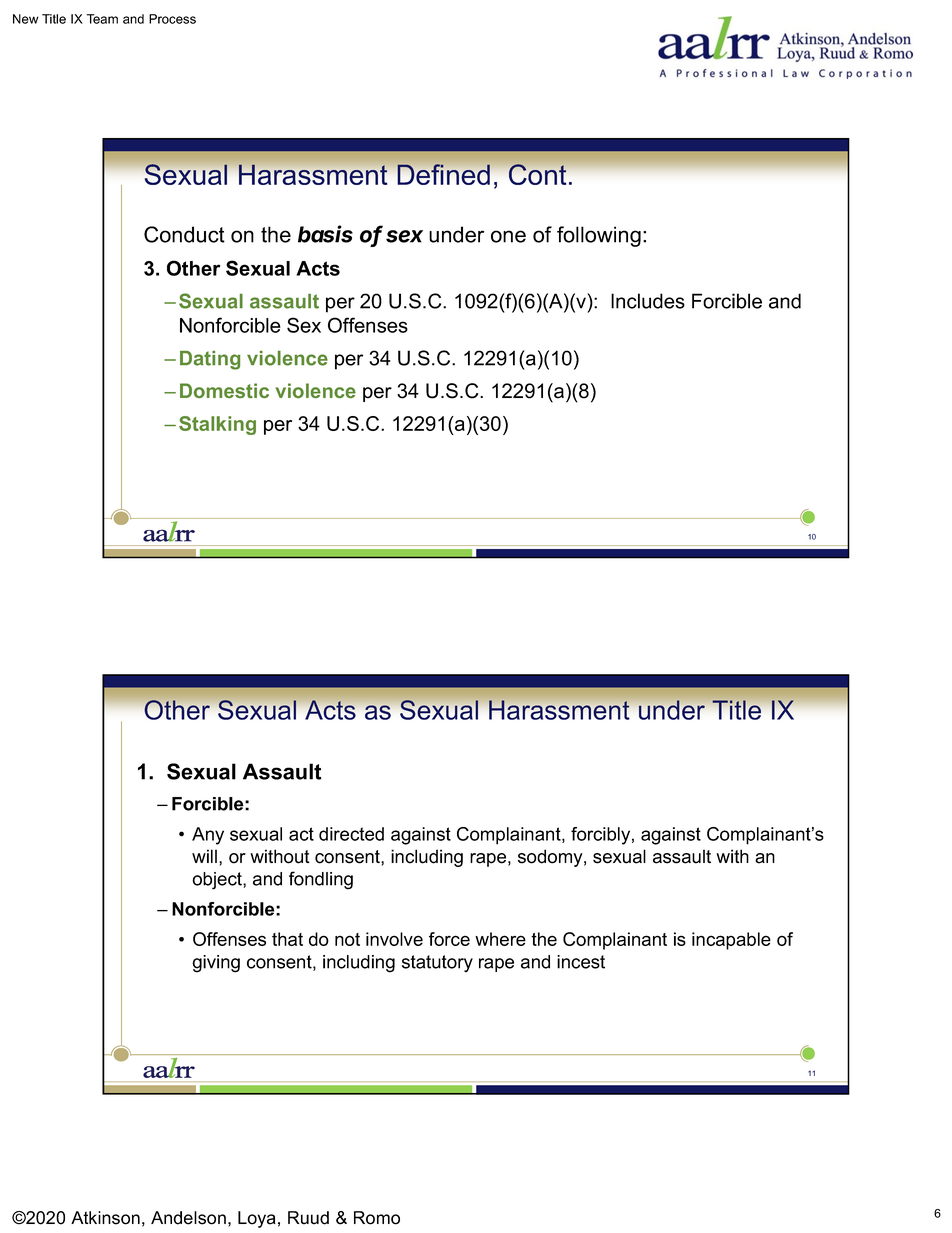 The height and width of the screenshot is (1233, 952). I want to click on Any, so click(208, 836).
